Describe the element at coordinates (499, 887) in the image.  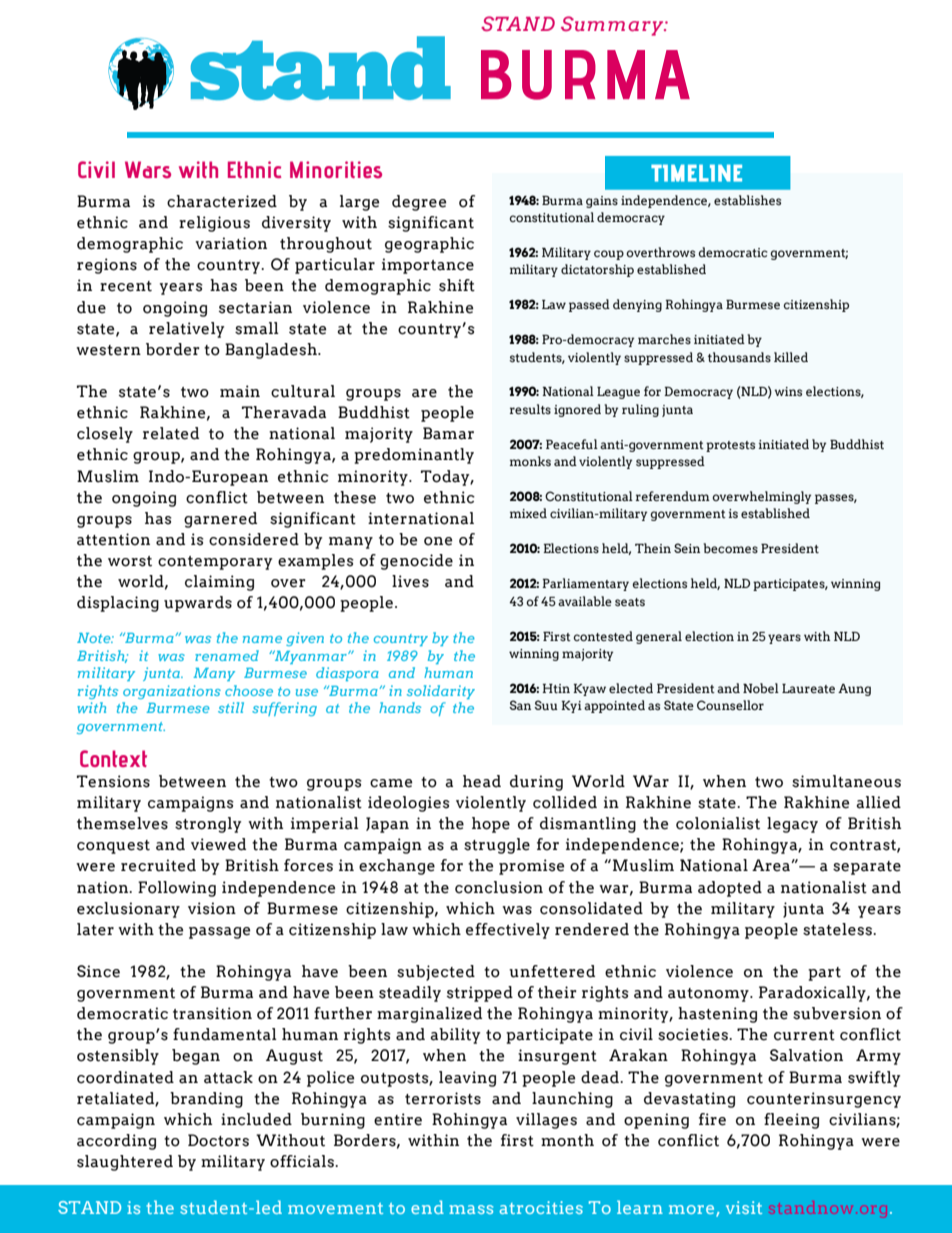
I see `conclusion` at that location.
